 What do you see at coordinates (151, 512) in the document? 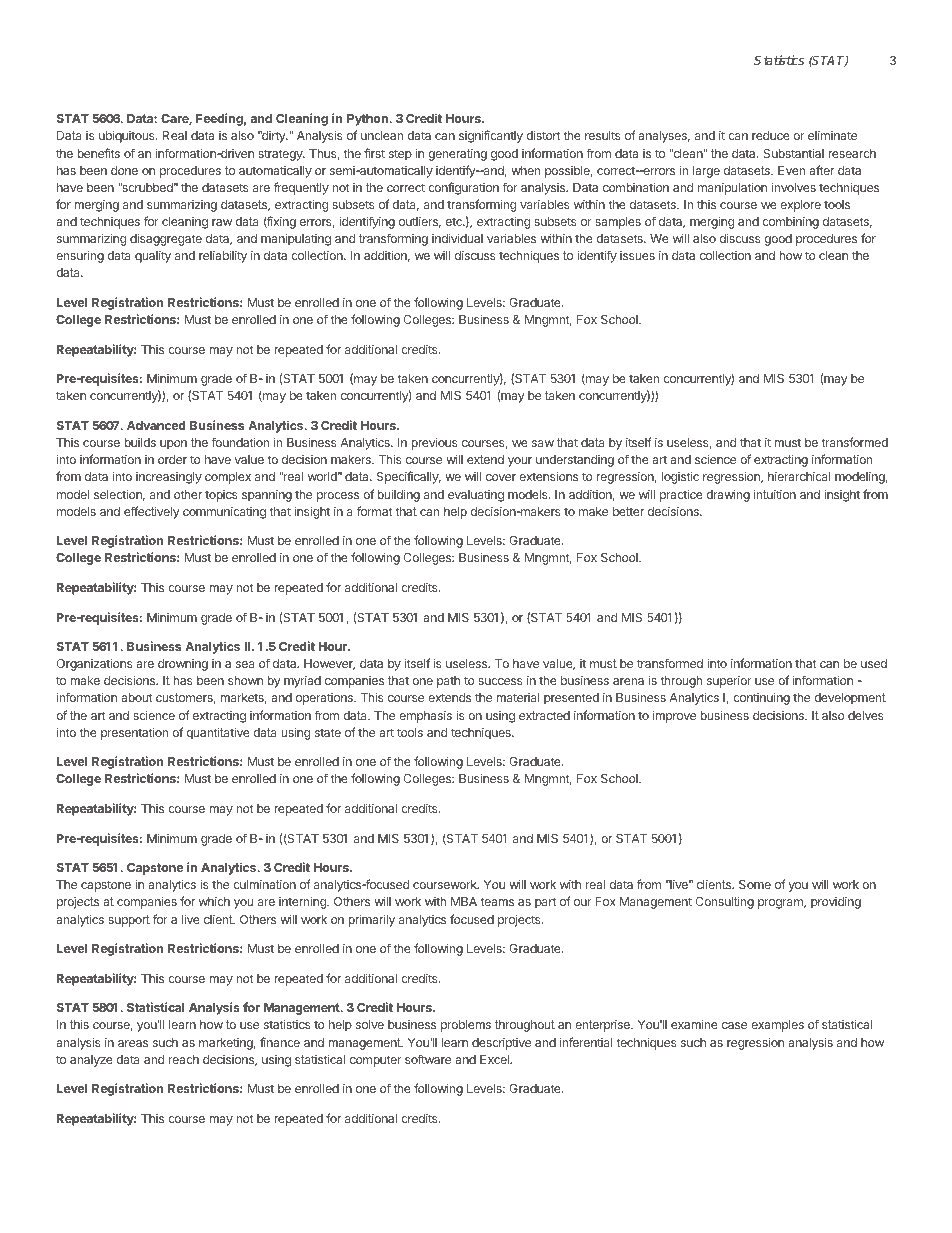
I see `effectively` at bounding box center [151, 512].
